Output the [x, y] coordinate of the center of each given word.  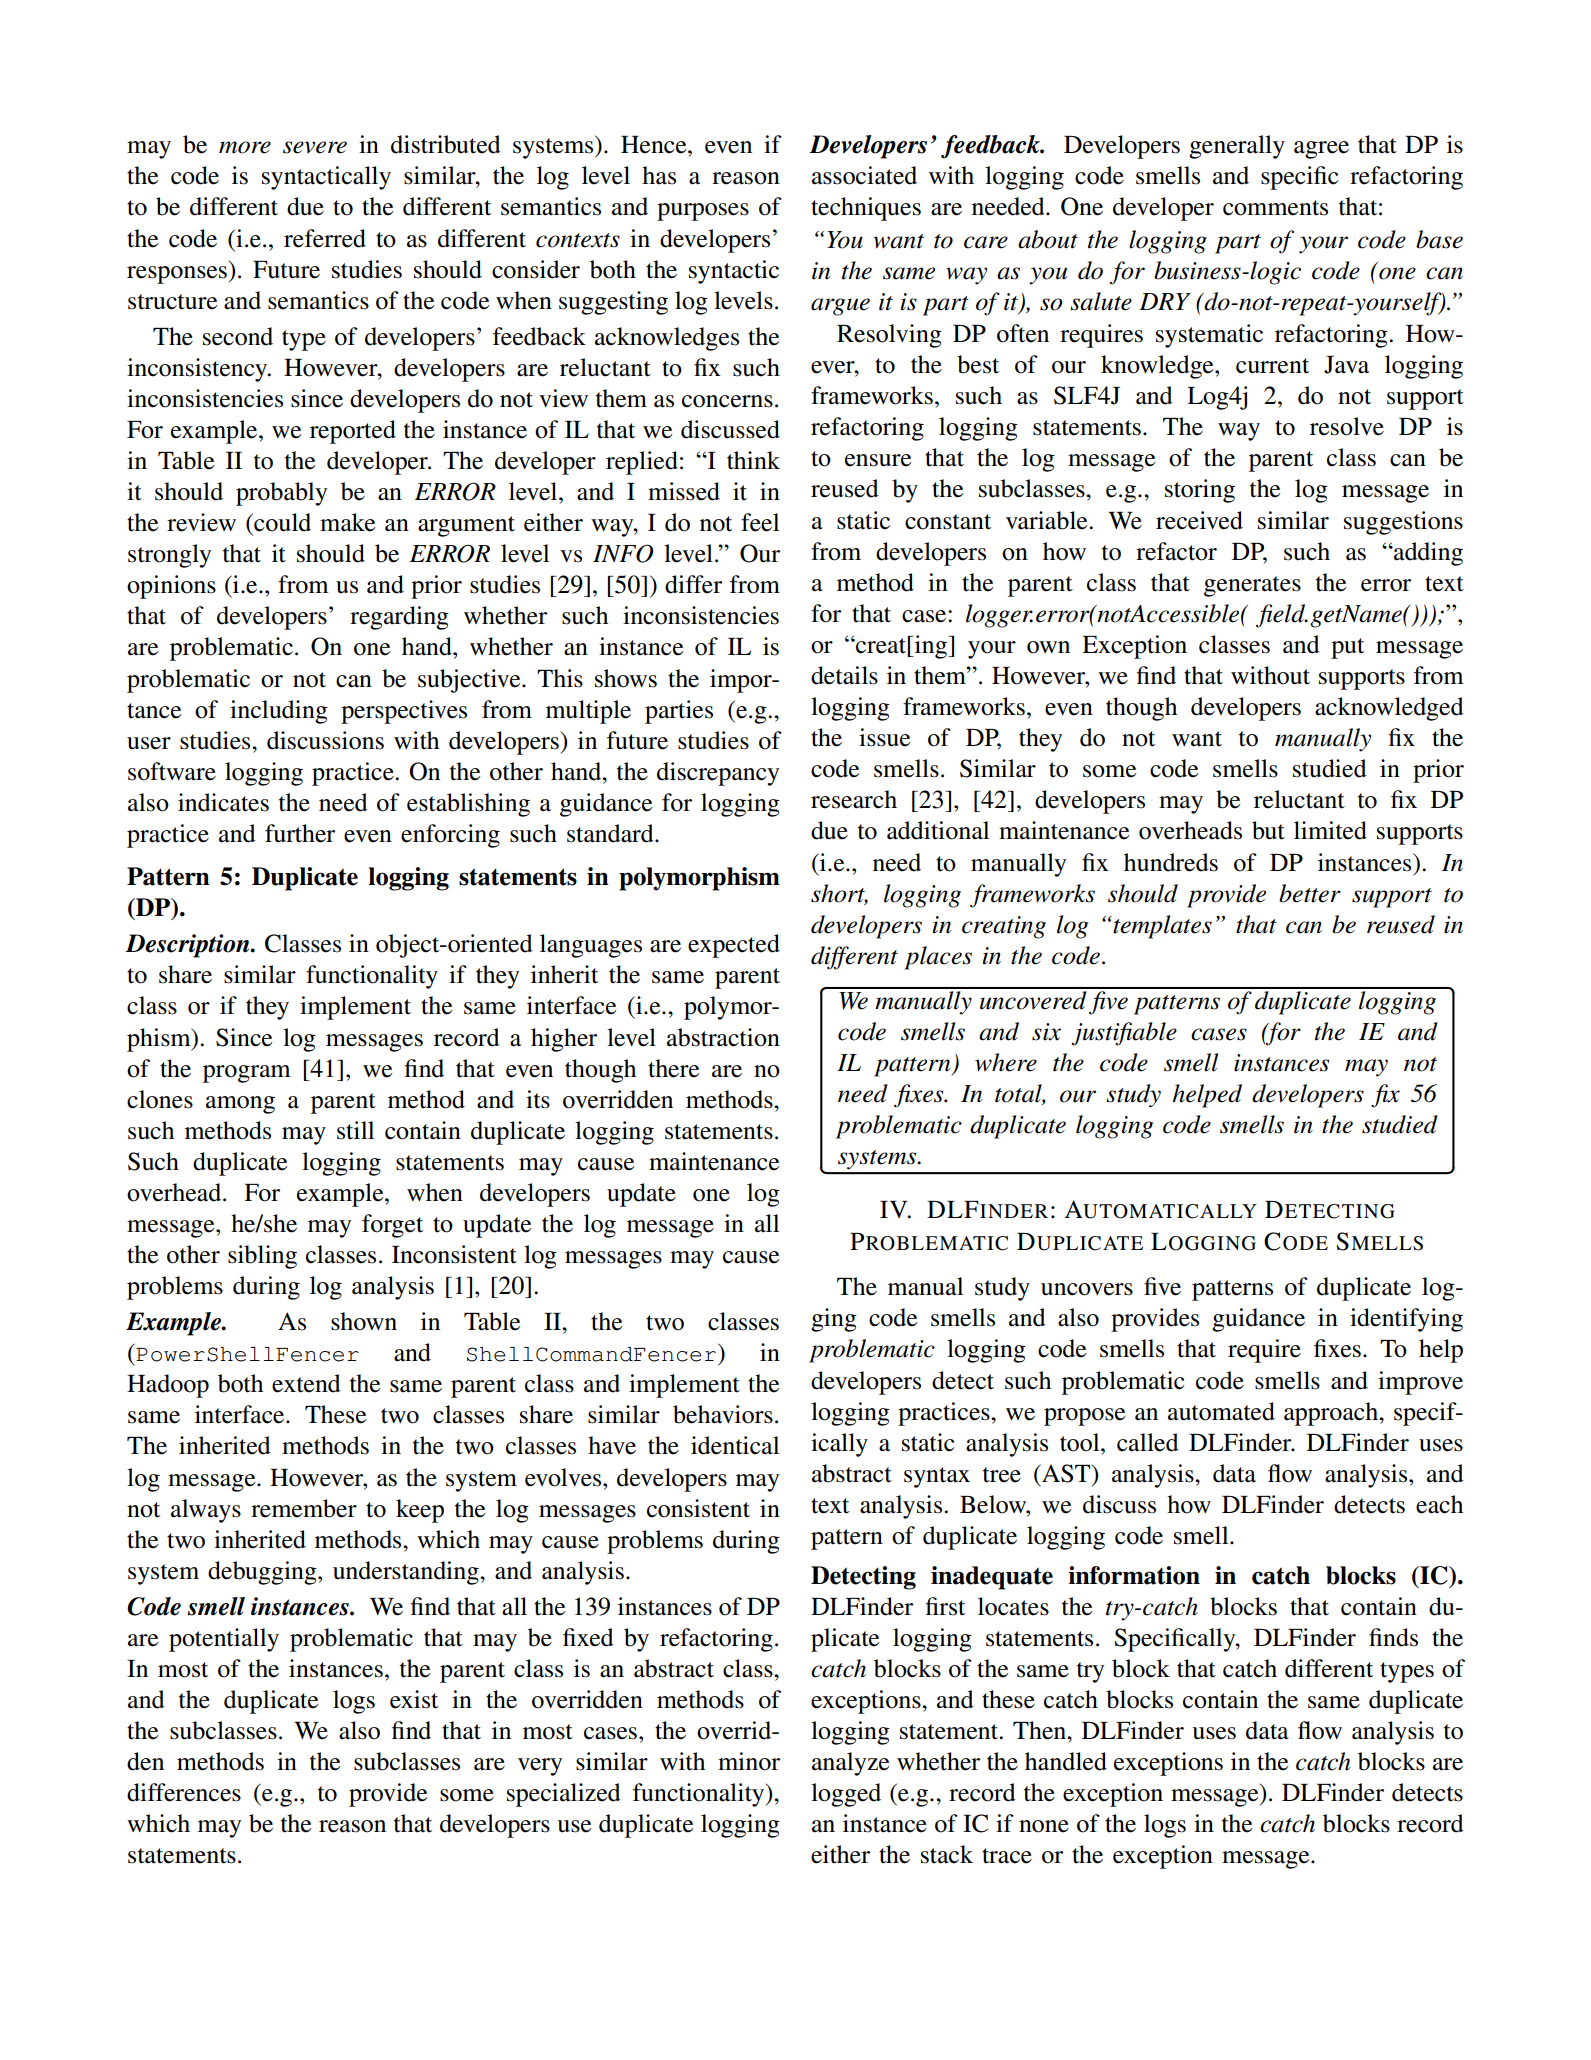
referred [325, 238]
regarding [399, 618]
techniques [866, 209]
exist [414, 1699]
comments [1275, 208]
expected [734, 946]
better [1310, 893]
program [246, 1074]
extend [306, 1383]
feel [760, 522]
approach [1332, 1414]
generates [1252, 586]
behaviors [723, 1414]
